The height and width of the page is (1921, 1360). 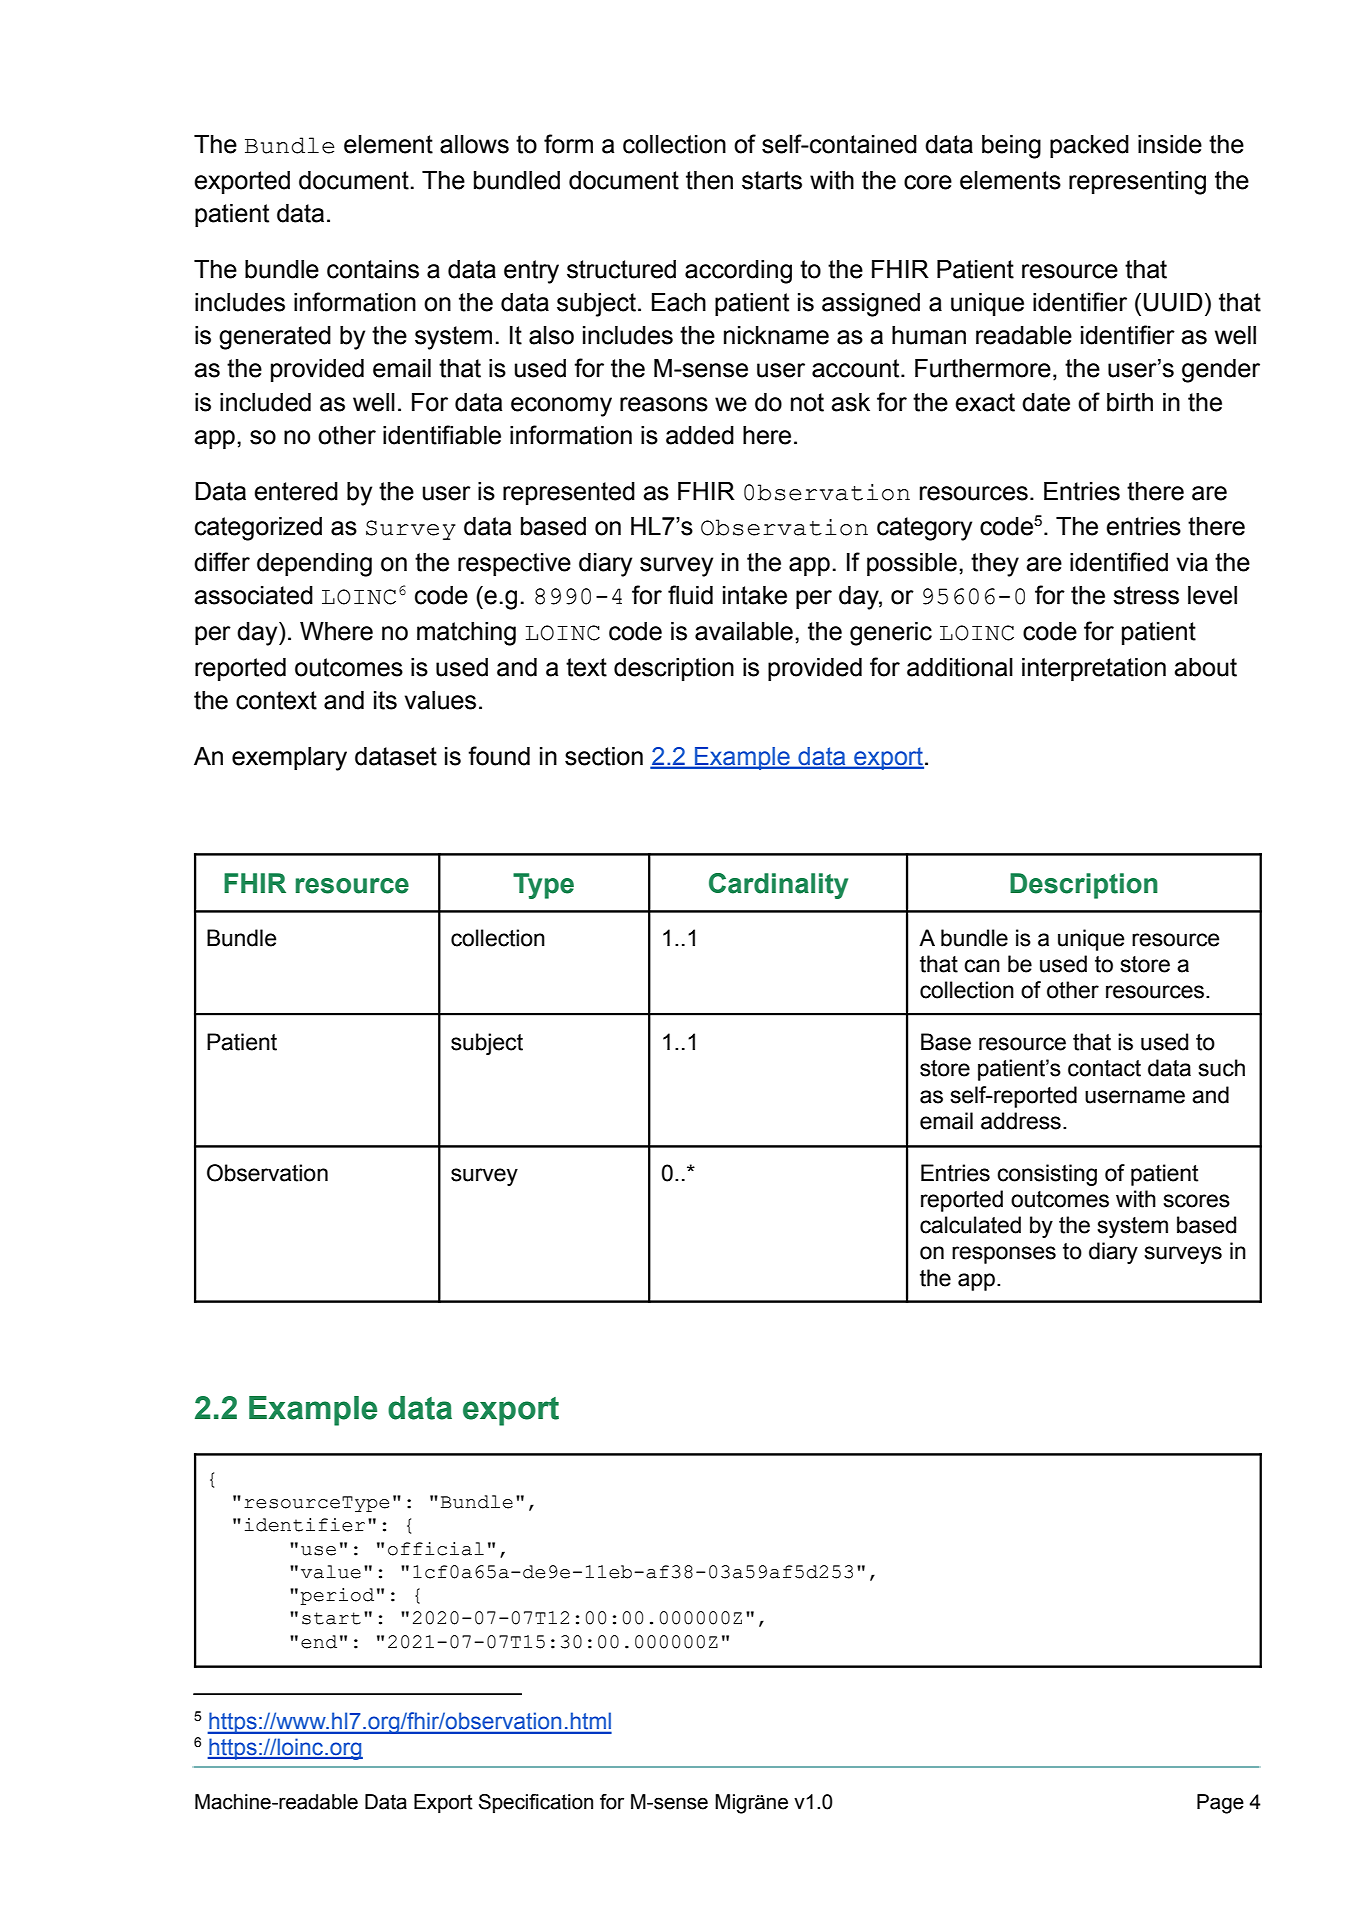 What do you see at coordinates (1137, 183) in the page?
I see `representing` at bounding box center [1137, 183].
